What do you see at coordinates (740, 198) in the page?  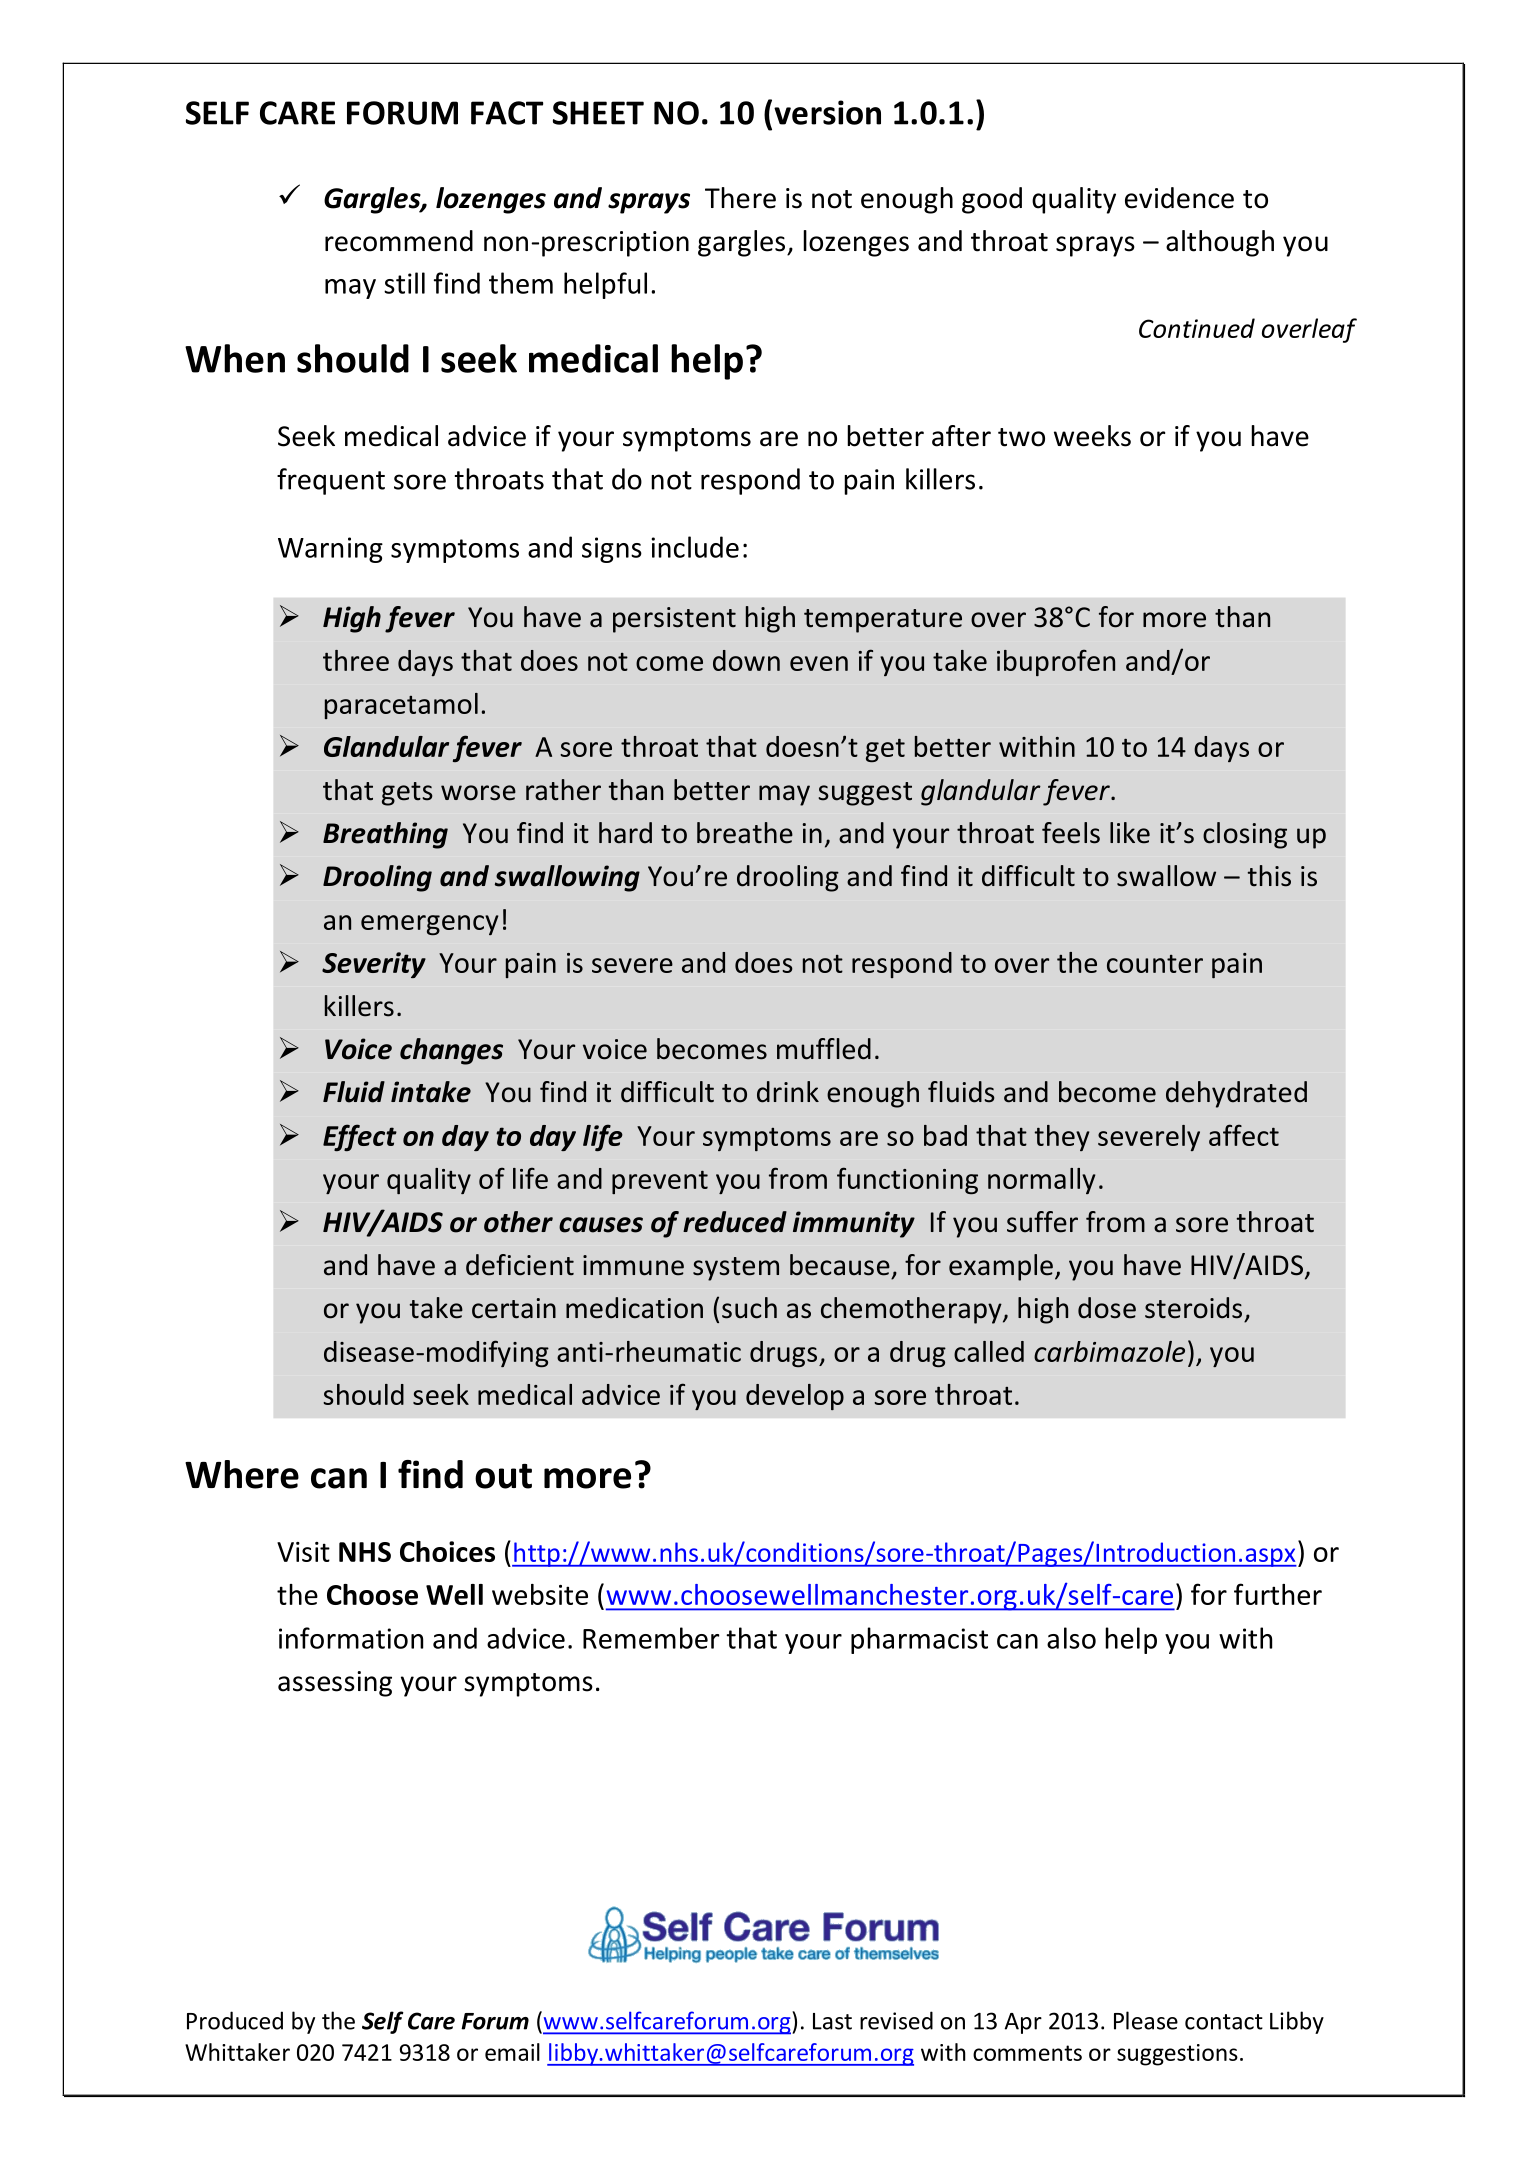 I see `There` at bounding box center [740, 198].
